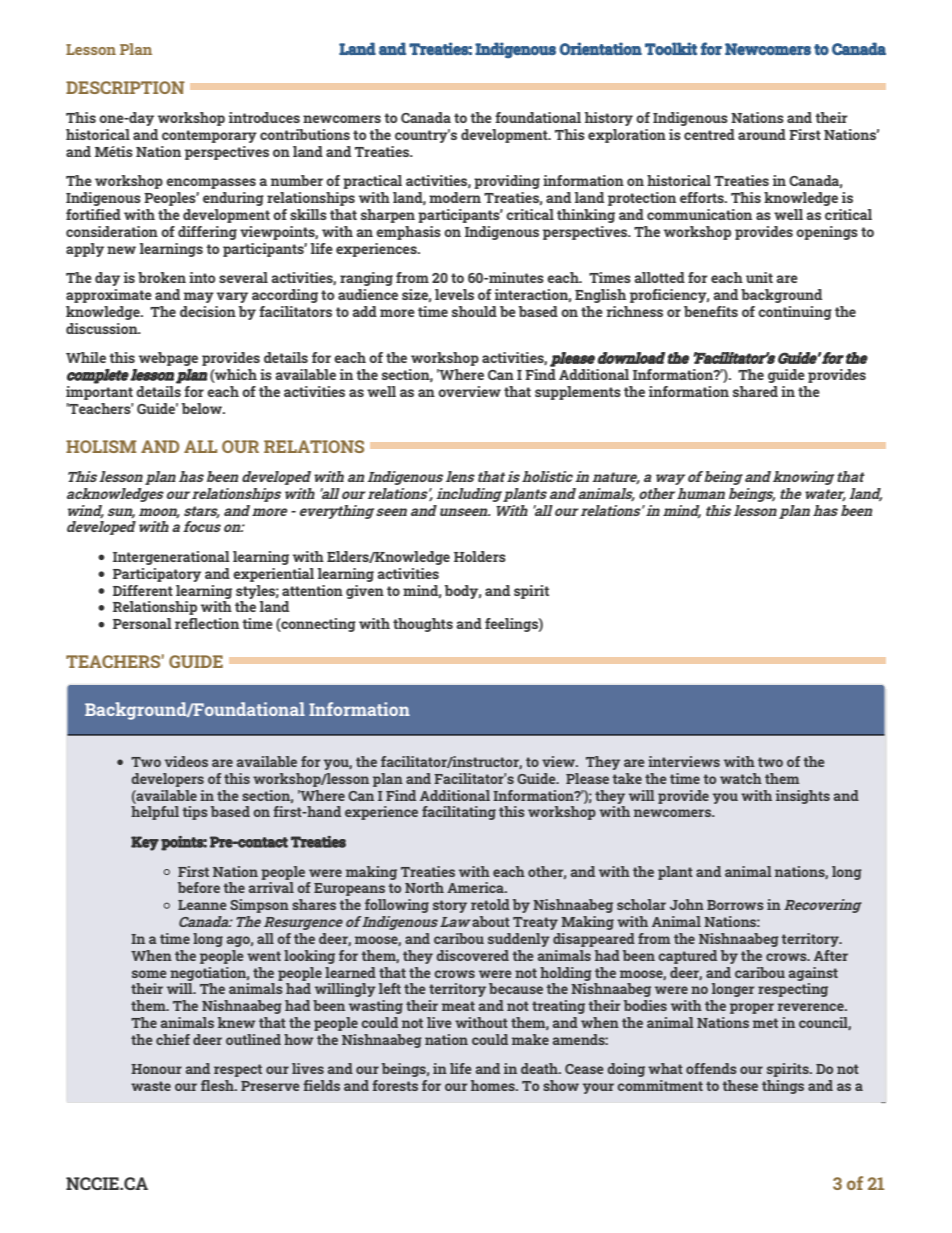  What do you see at coordinates (474, 311) in the screenshot?
I see `should` at bounding box center [474, 311].
